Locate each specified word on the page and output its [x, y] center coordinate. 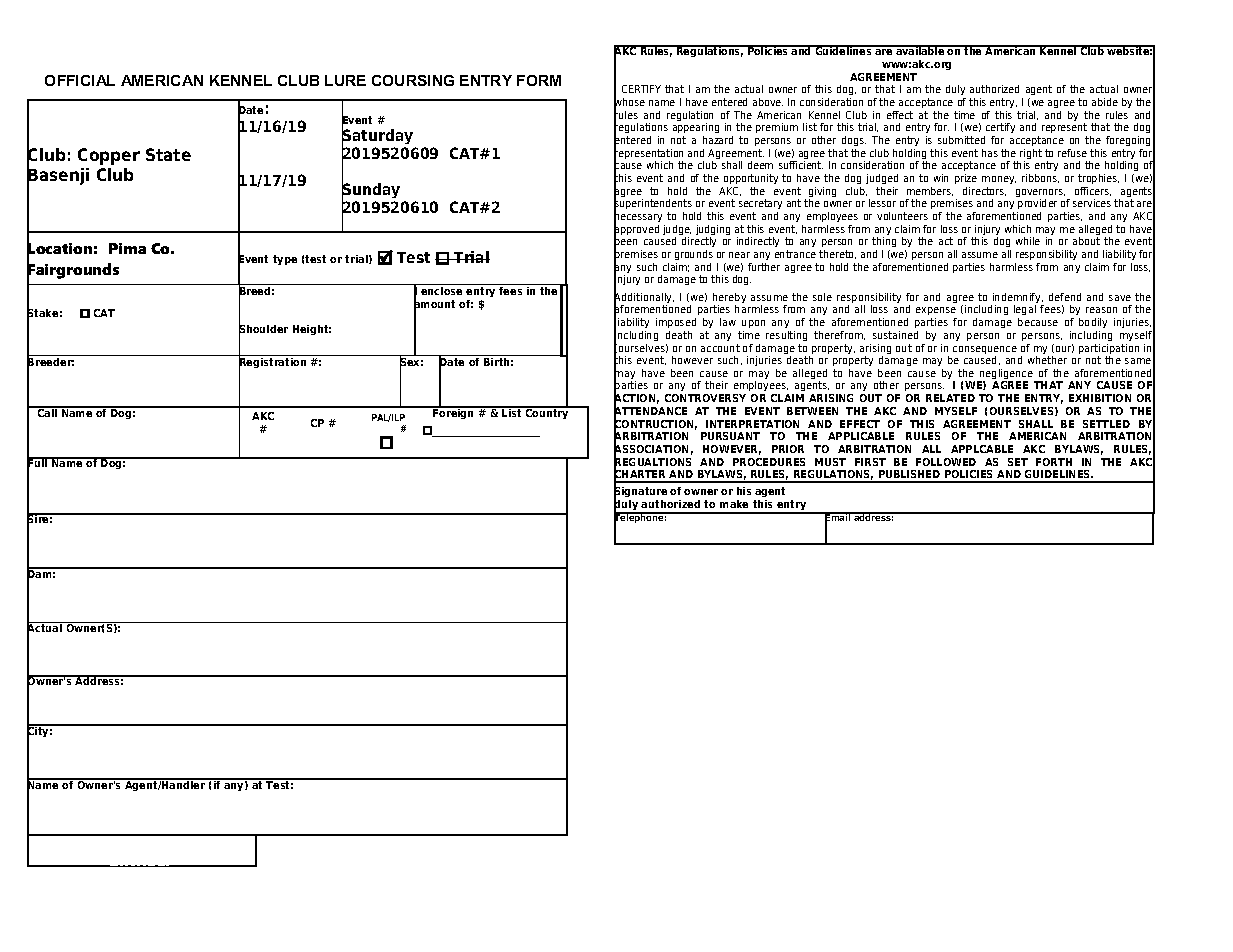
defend [1065, 297]
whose [629, 102]
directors [984, 191]
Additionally [644, 298]
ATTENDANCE [650, 411]
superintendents [654, 205]
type [285, 260]
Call [47, 412]
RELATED [950, 398]
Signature [640, 492]
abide [1105, 102]
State [168, 154]
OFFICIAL [80, 80]
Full [38, 464]
